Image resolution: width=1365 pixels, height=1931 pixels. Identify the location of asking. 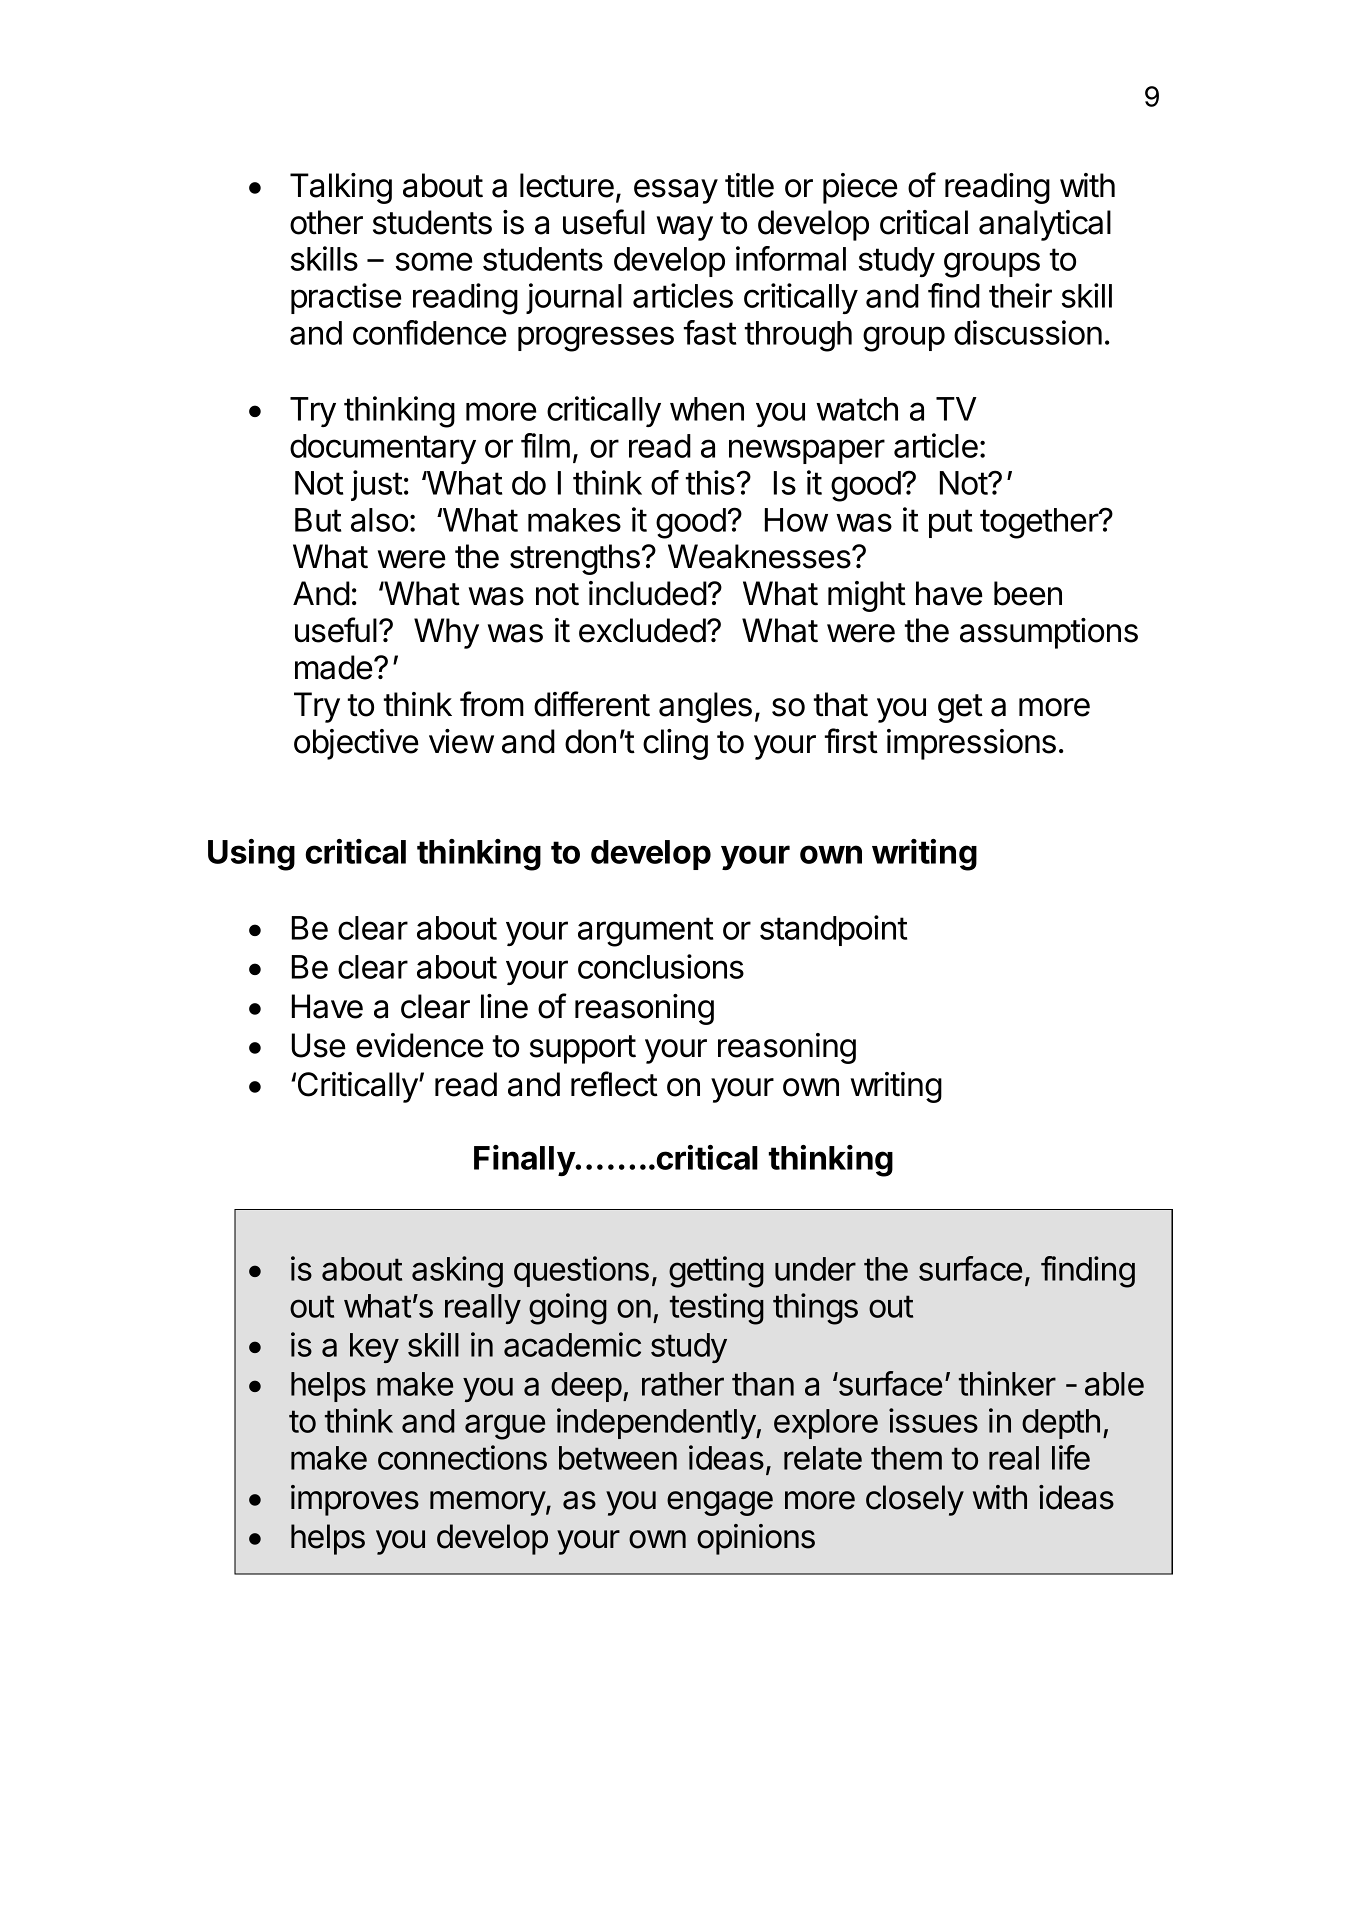
(457, 1272).
